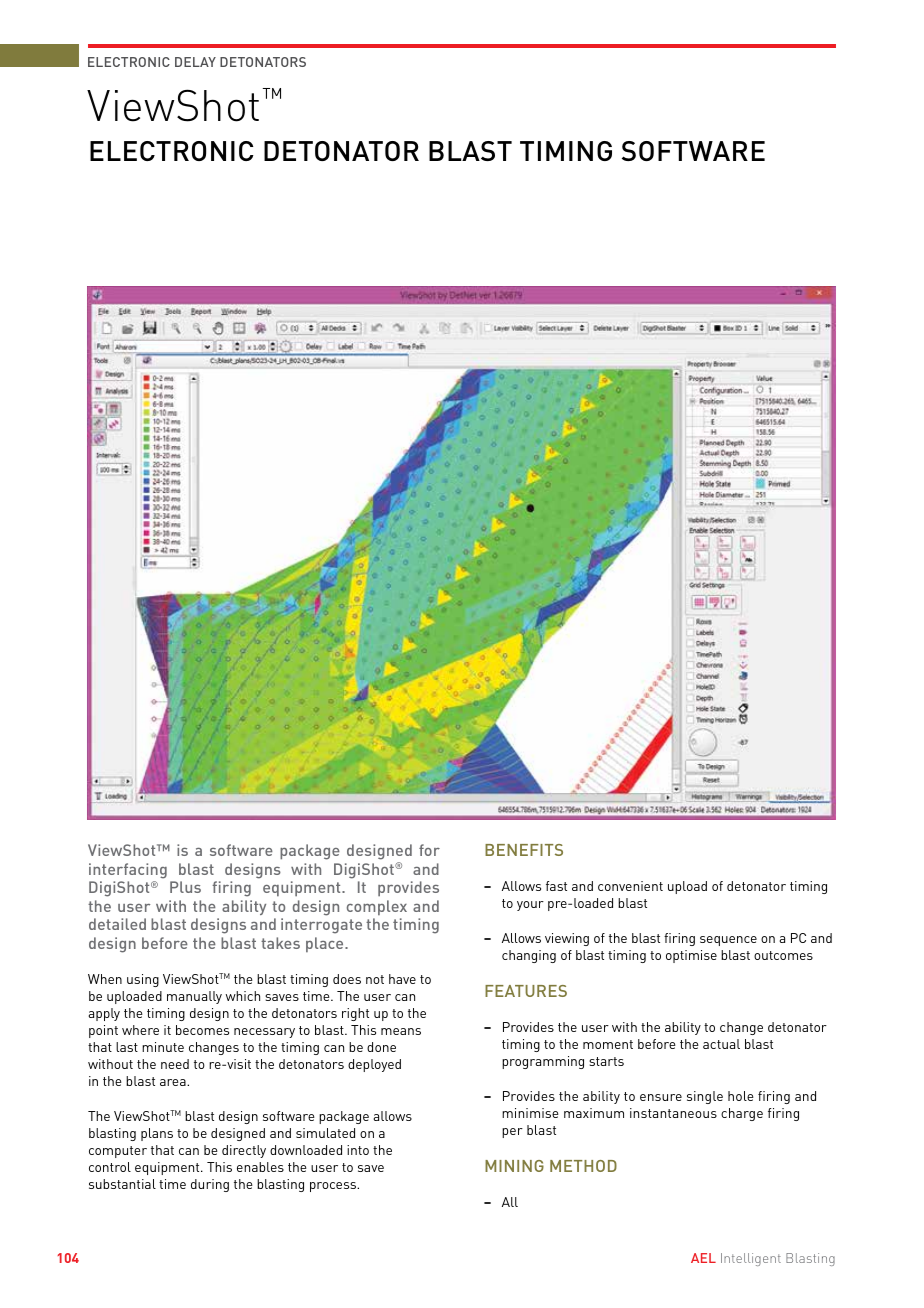  Describe the element at coordinates (524, 850) in the page. I see `BENEFITS` at that location.
